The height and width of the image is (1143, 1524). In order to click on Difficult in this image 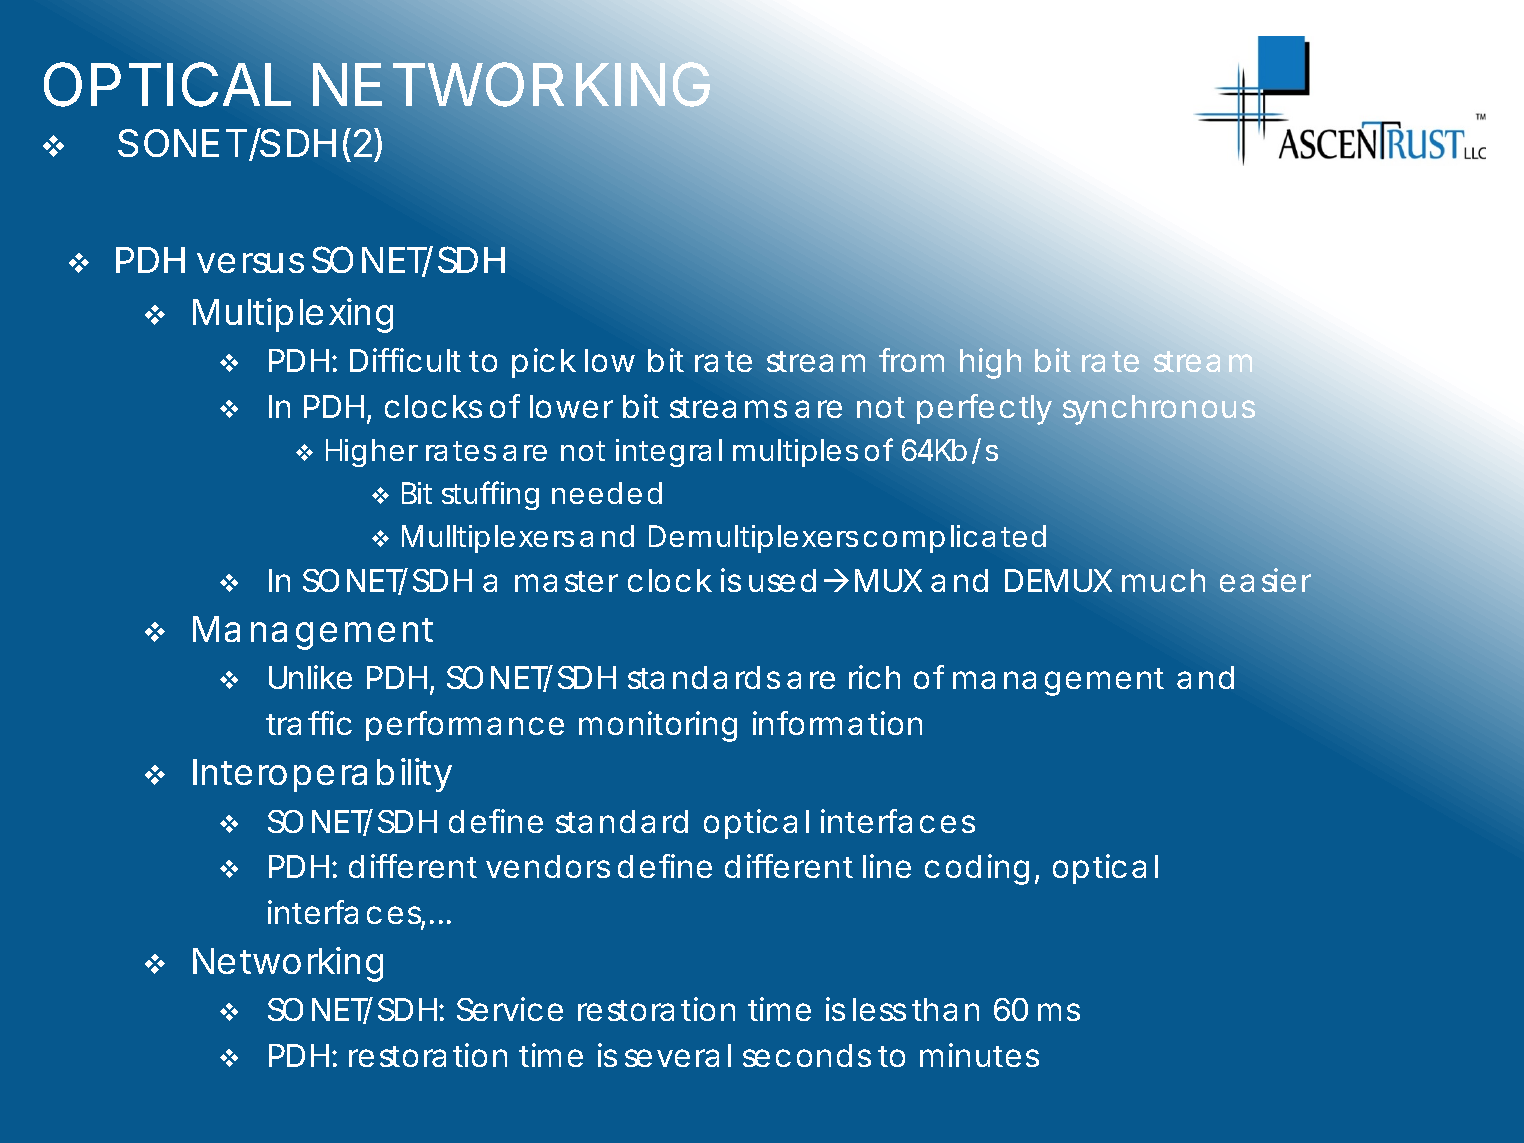, I will do `click(405, 360)`.
